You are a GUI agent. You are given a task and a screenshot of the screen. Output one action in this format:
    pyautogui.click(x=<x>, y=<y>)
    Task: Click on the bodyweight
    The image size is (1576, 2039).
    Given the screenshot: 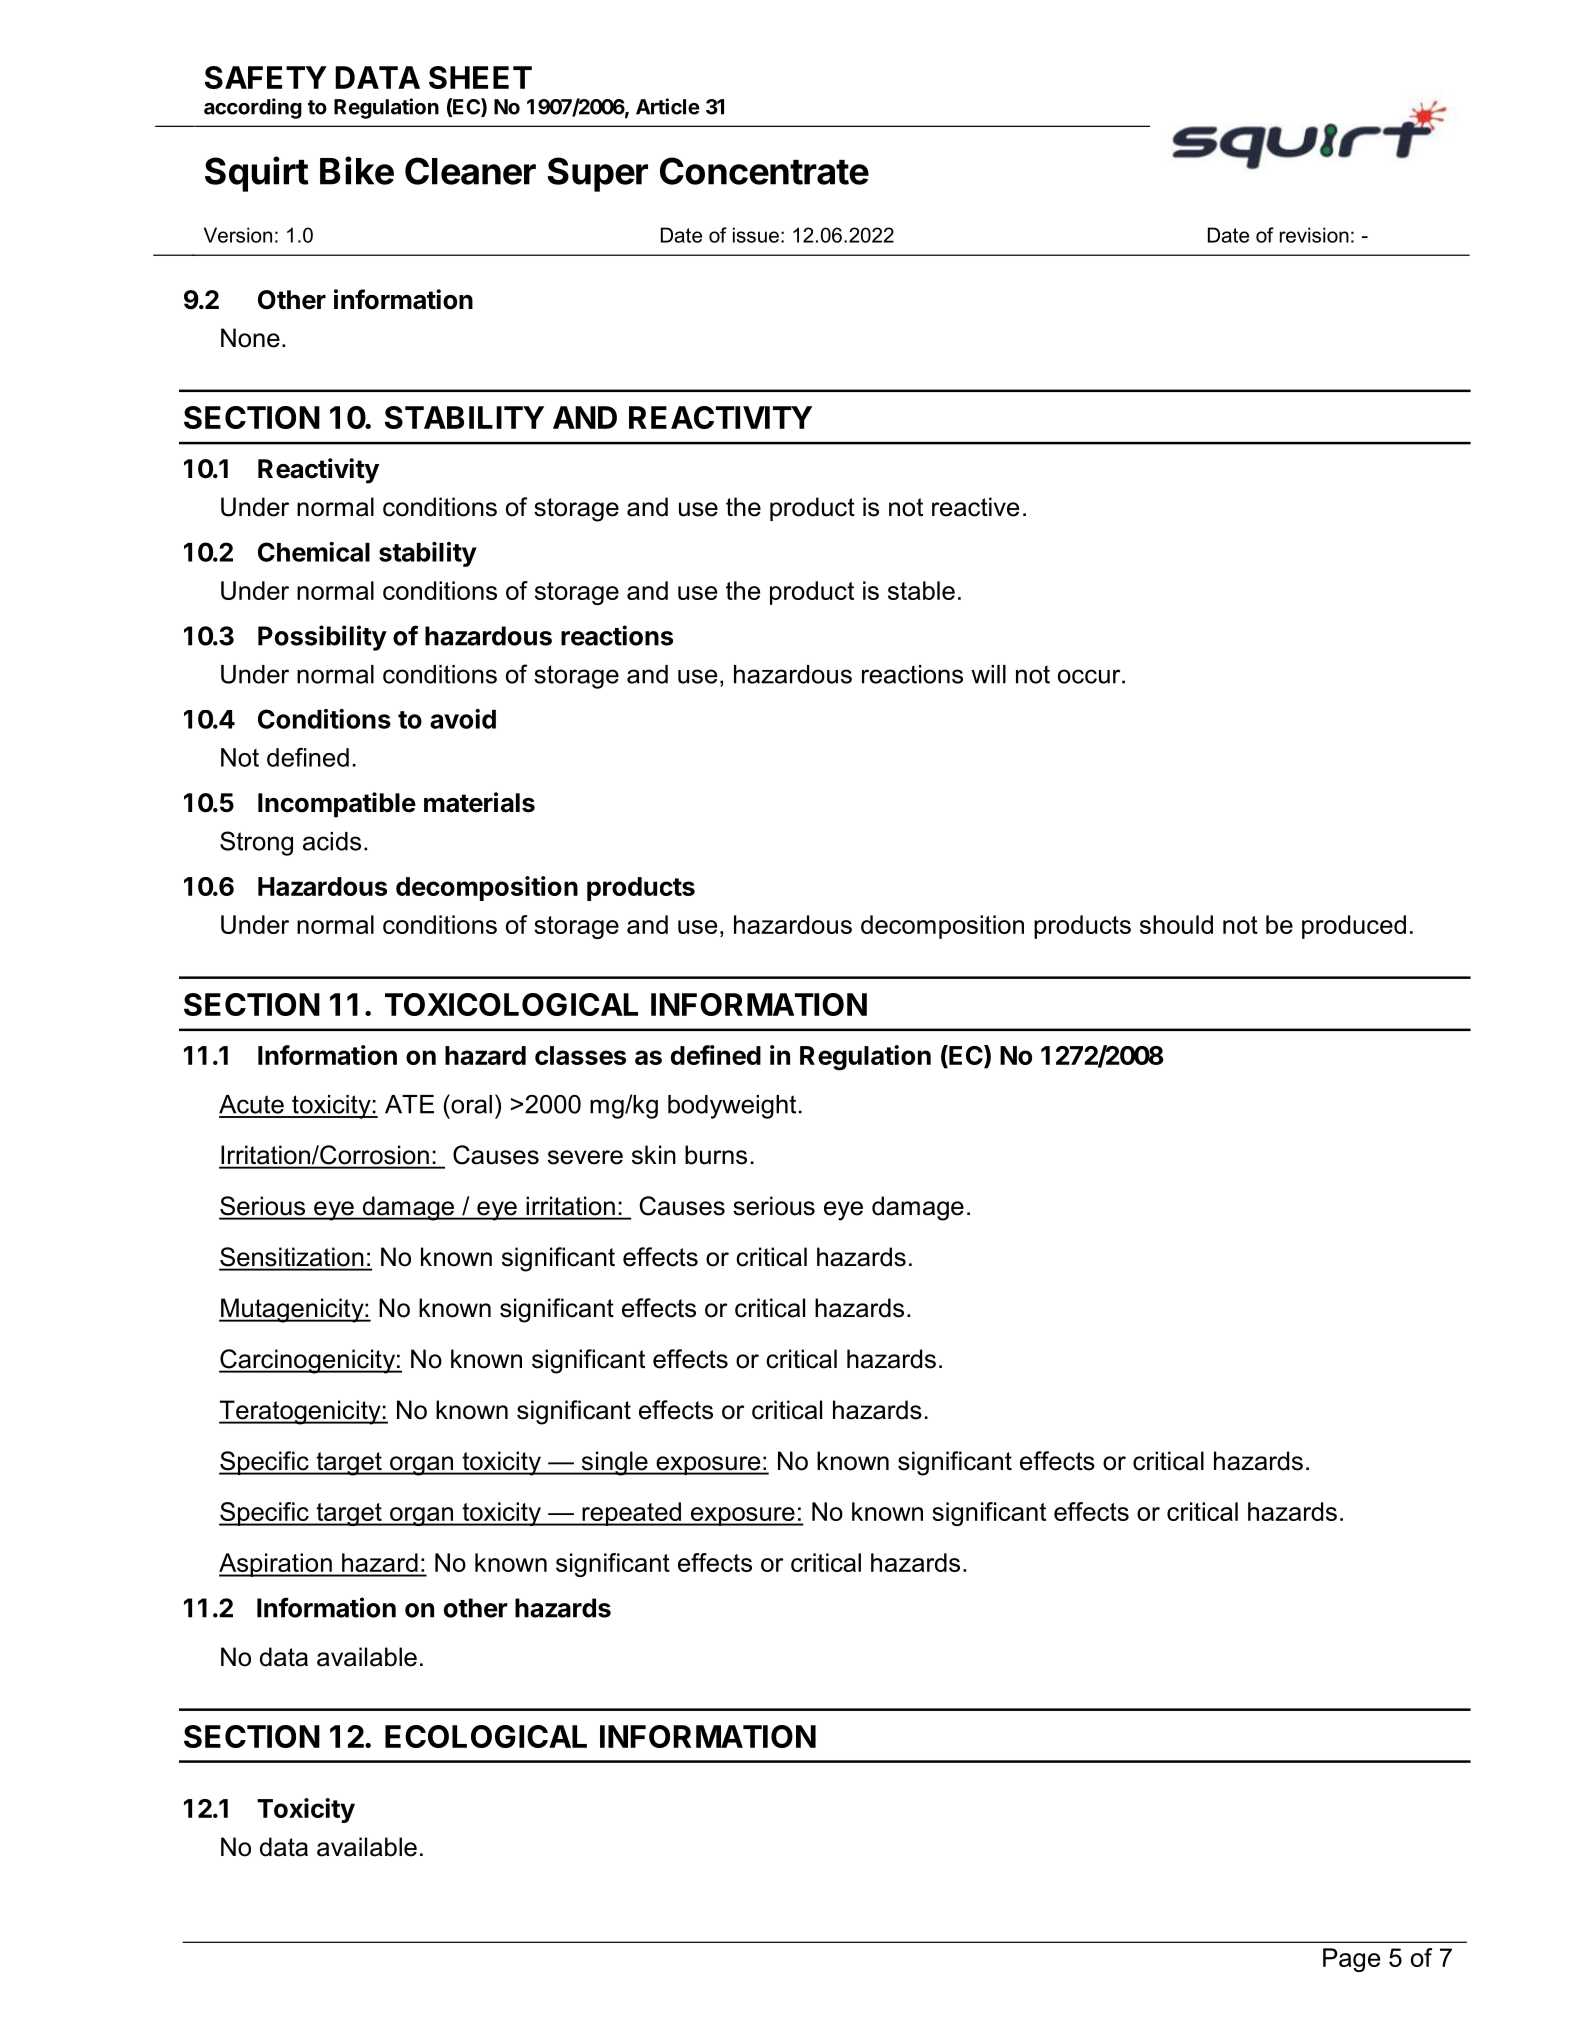 What is the action you would take?
    pyautogui.click(x=732, y=1107)
